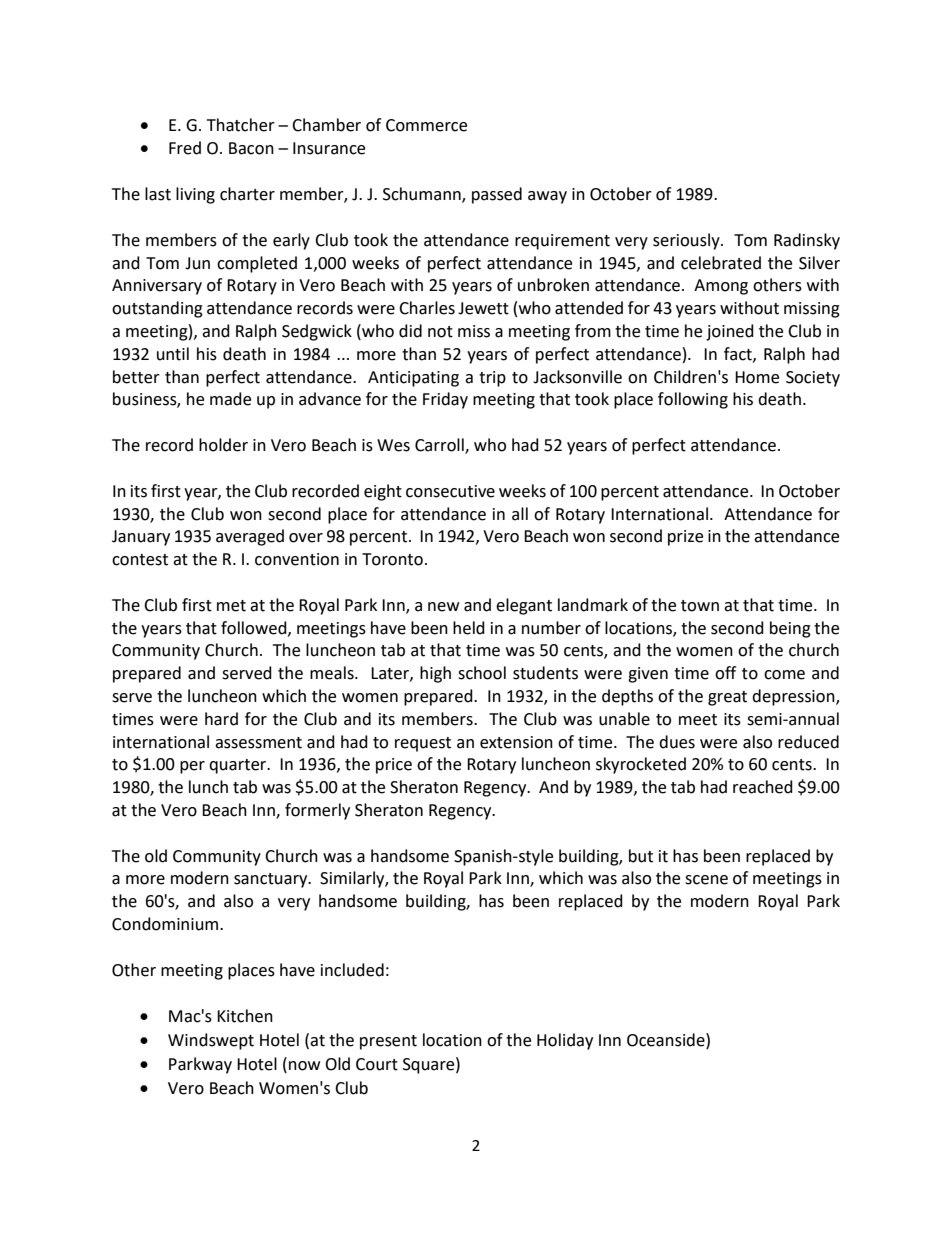  I want to click on passed, so click(497, 195).
